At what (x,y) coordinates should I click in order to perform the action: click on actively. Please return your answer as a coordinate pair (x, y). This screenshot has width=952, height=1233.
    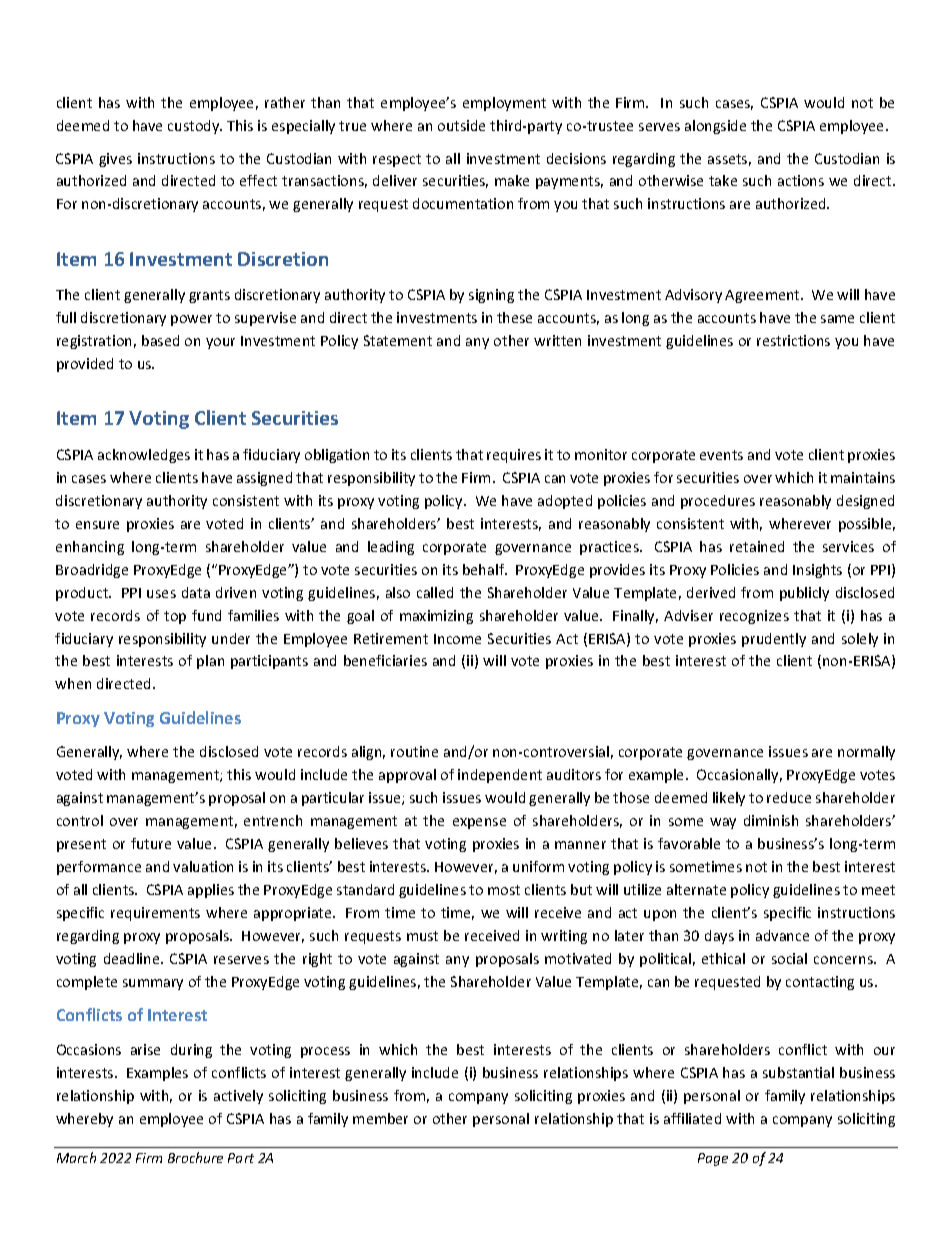
    Looking at the image, I should click on (238, 1097).
